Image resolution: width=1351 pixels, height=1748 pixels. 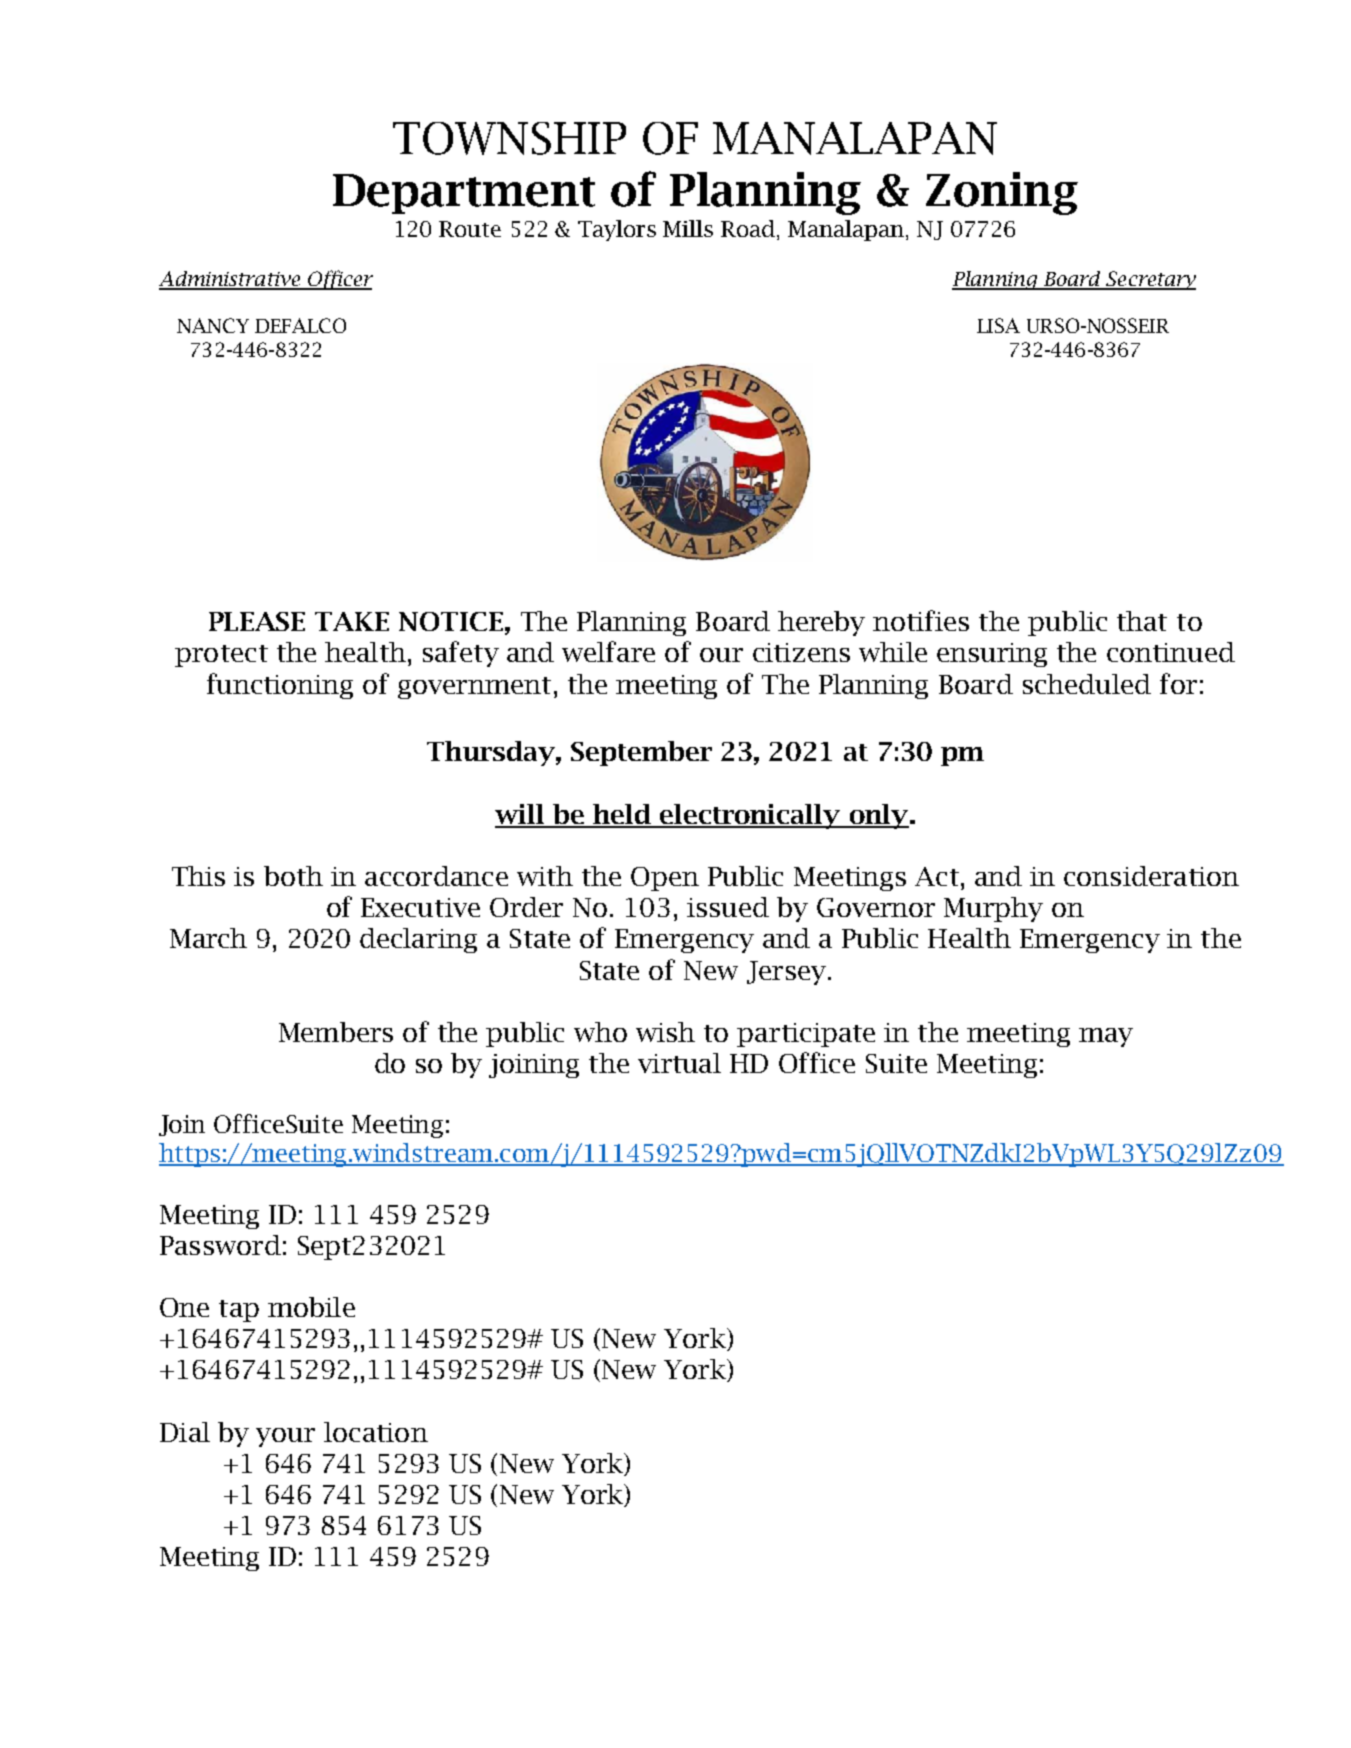 What do you see at coordinates (257, 621) in the page?
I see `PLEASE` at bounding box center [257, 621].
